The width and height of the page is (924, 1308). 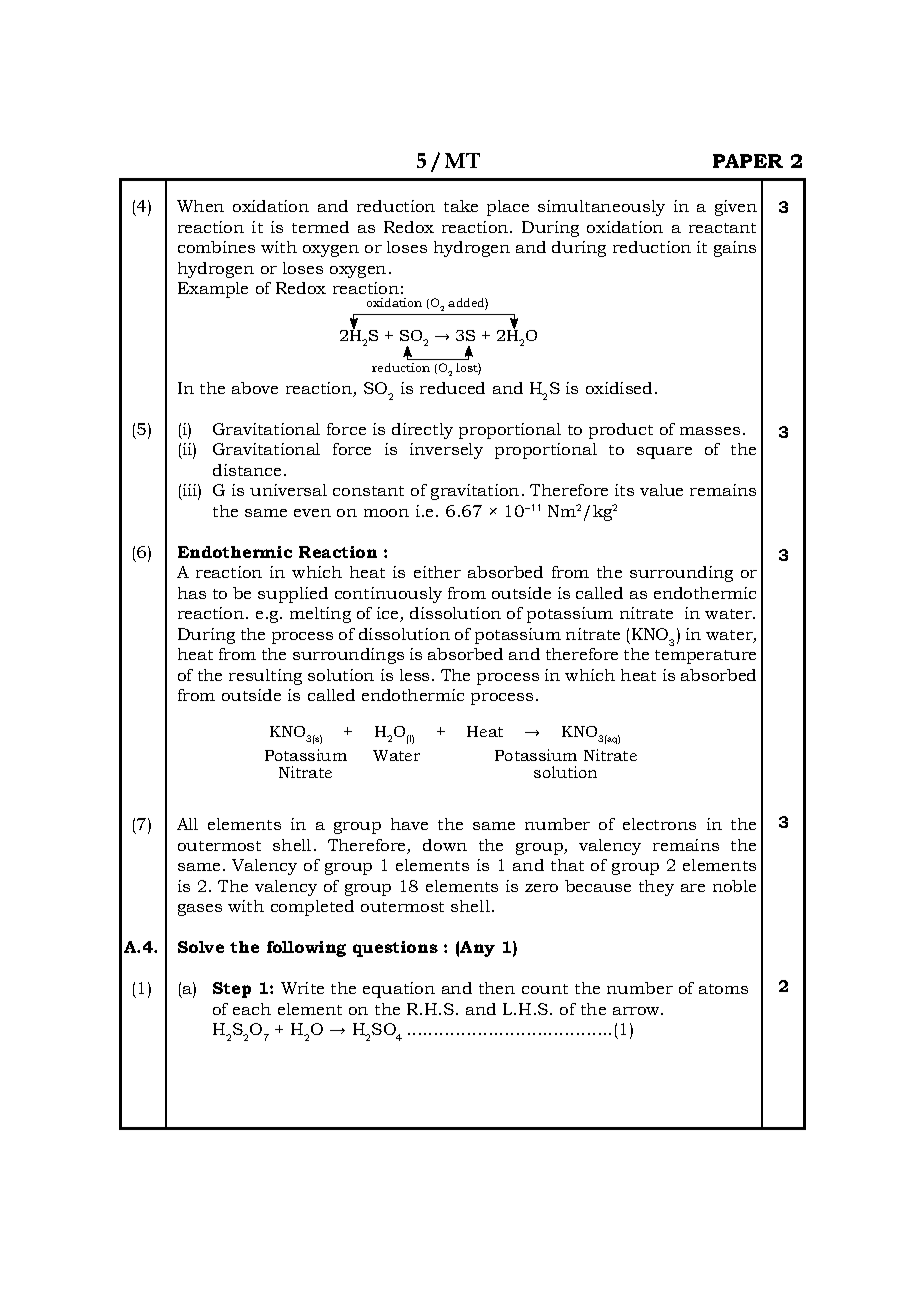 What do you see at coordinates (446, 451) in the page?
I see `inversely` at bounding box center [446, 451].
